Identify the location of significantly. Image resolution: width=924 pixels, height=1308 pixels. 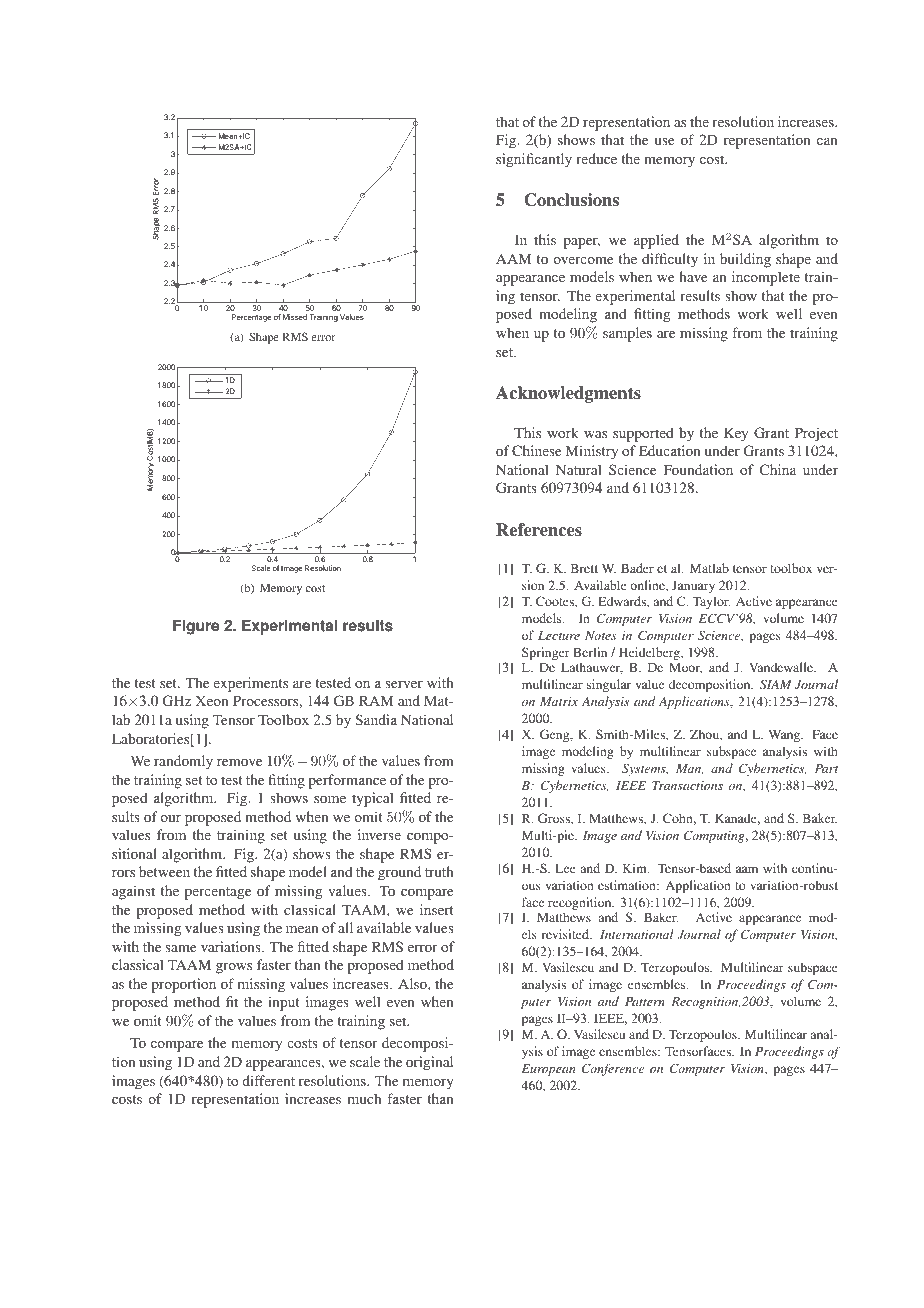
(534, 160).
